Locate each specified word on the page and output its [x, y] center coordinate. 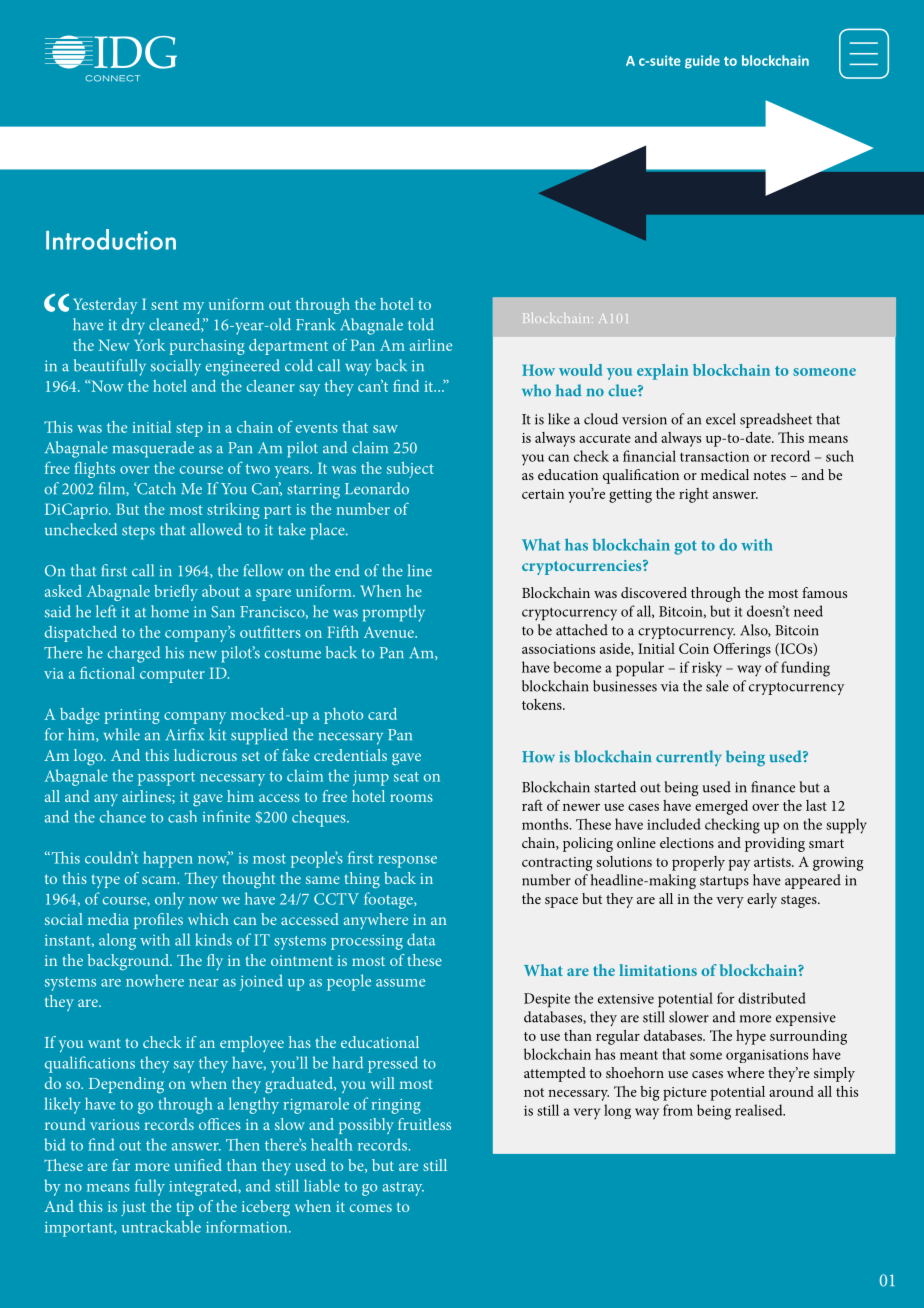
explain [663, 372]
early [762, 900]
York [149, 345]
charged [134, 654]
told [421, 324]
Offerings [742, 650]
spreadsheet [776, 420]
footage [389, 900]
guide [702, 62]
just [133, 1208]
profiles [158, 921]
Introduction [111, 239]
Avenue [390, 632]
